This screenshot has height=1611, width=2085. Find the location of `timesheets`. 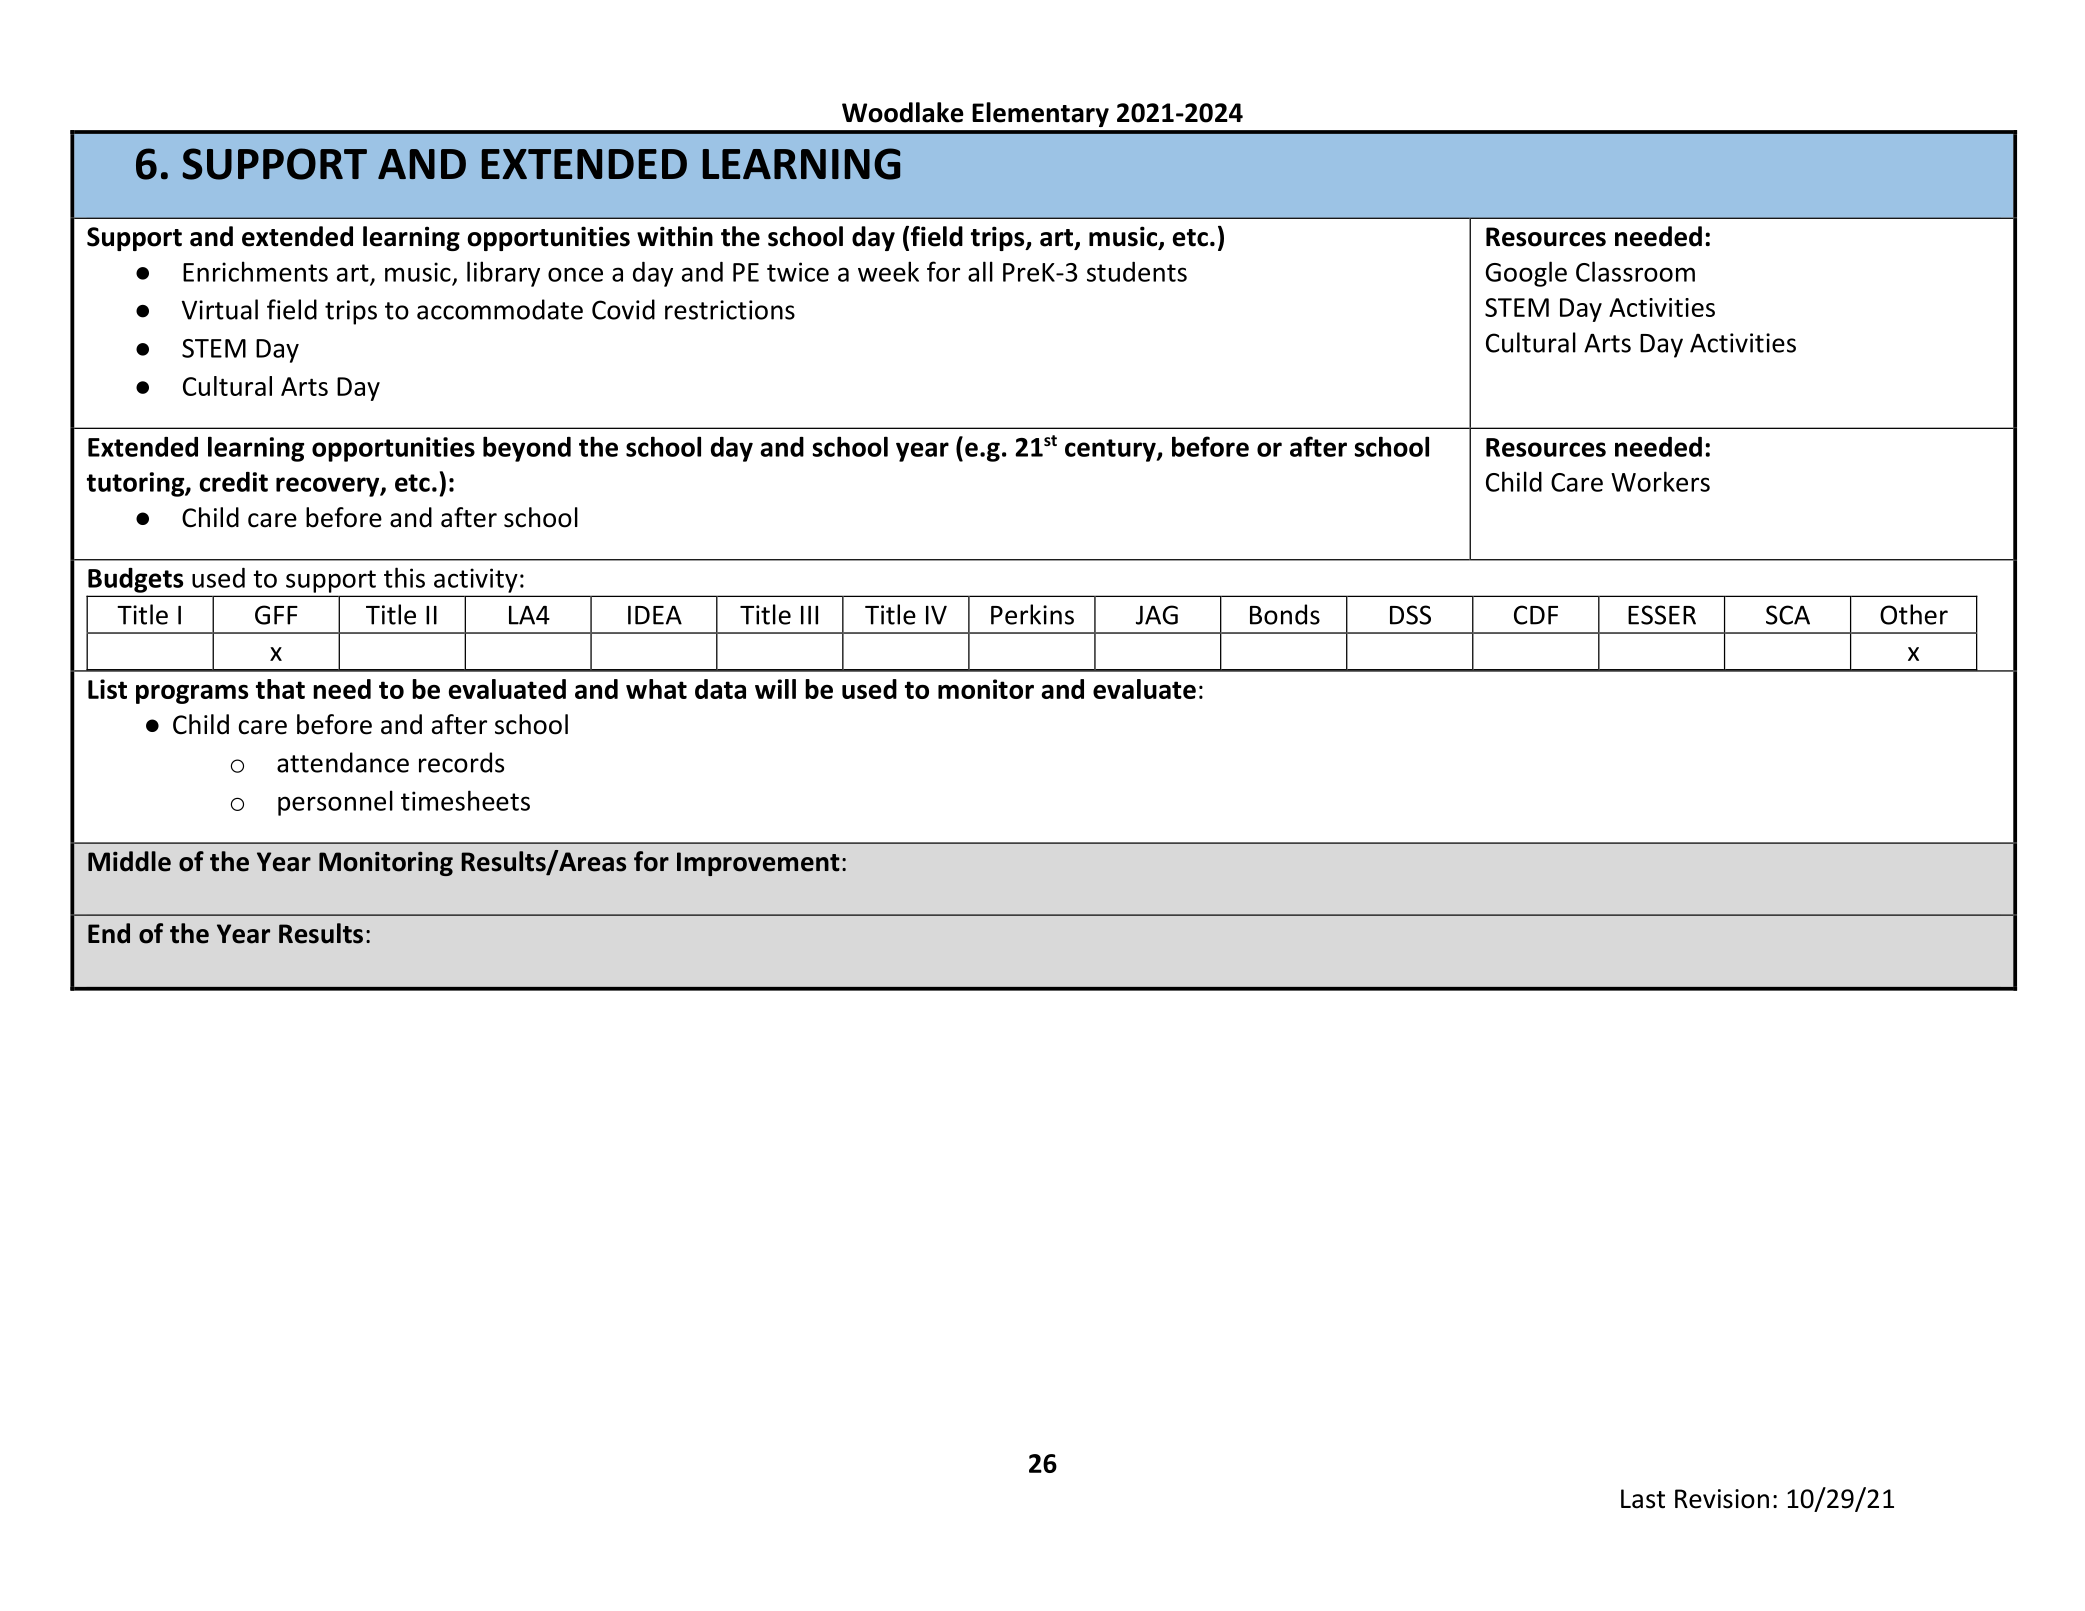

timesheets is located at coordinates (465, 800).
